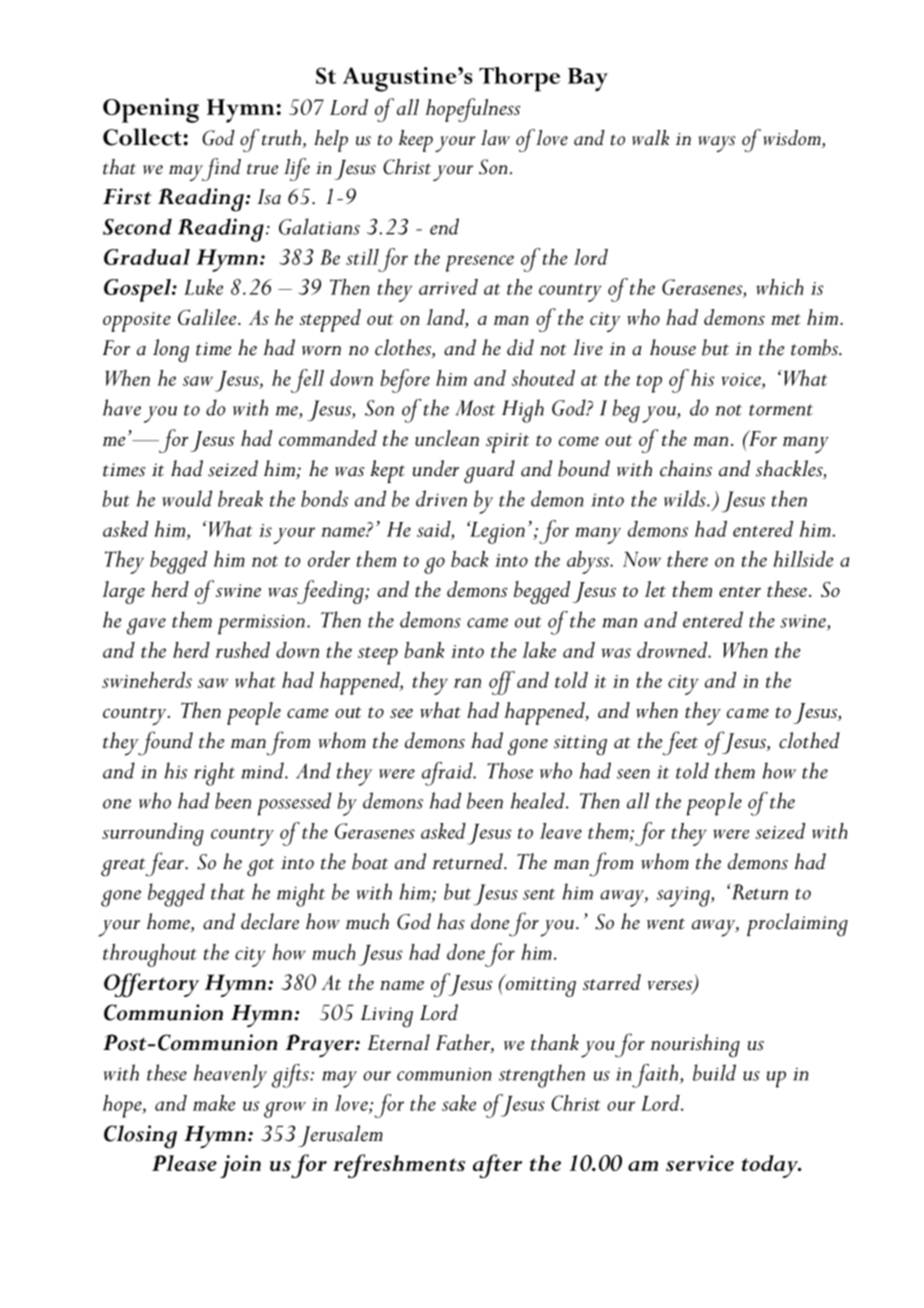 This screenshot has height=1308, width=924. Describe the element at coordinates (680, 743) in the screenshot. I see `feet` at that location.
